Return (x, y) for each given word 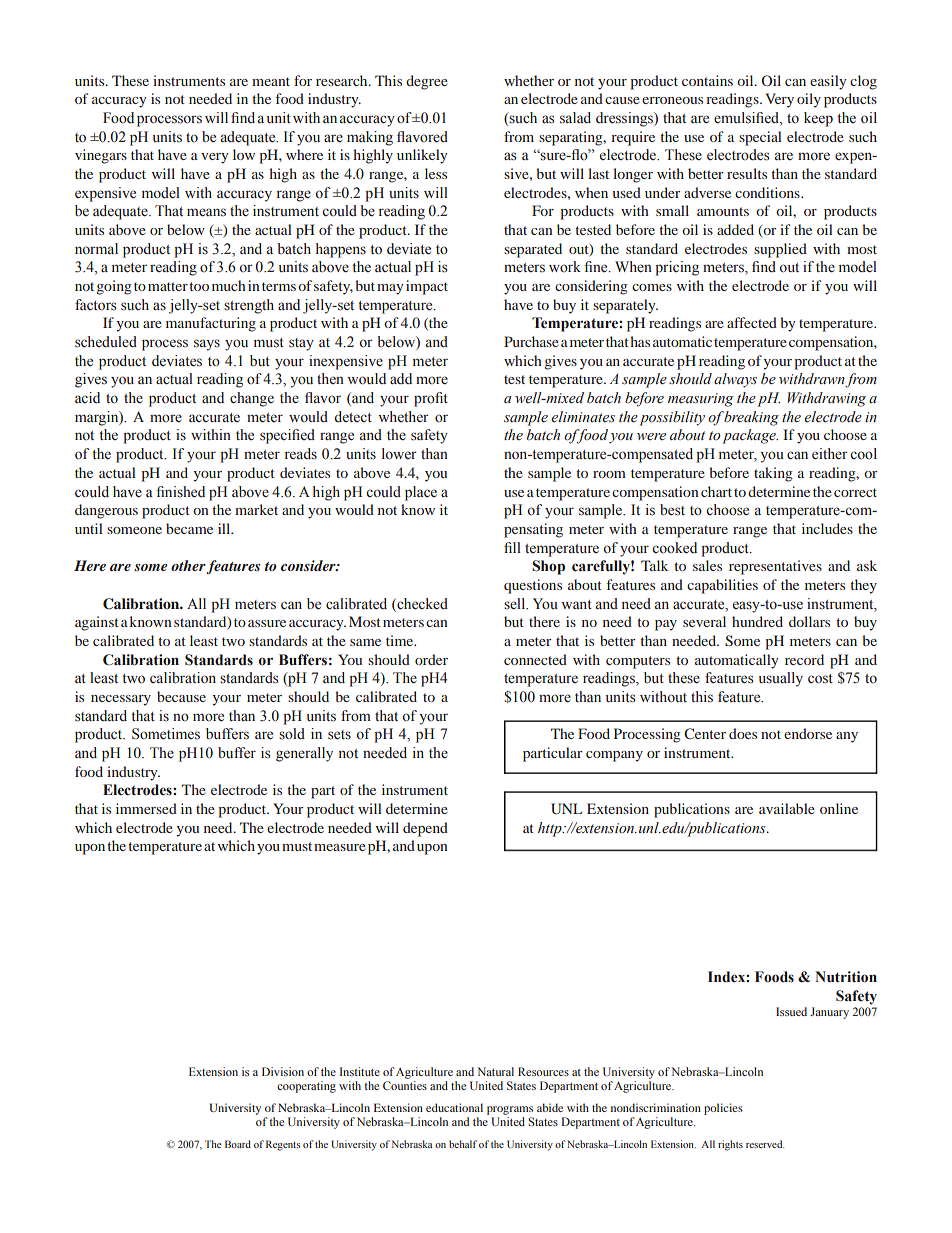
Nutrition (846, 977)
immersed (146, 808)
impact (427, 287)
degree (427, 82)
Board (238, 1144)
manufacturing (211, 324)
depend (425, 829)
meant (271, 81)
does (743, 733)
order (431, 659)
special (760, 138)
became (189, 528)
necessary (121, 700)
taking (773, 474)
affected (752, 322)
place (421, 493)
